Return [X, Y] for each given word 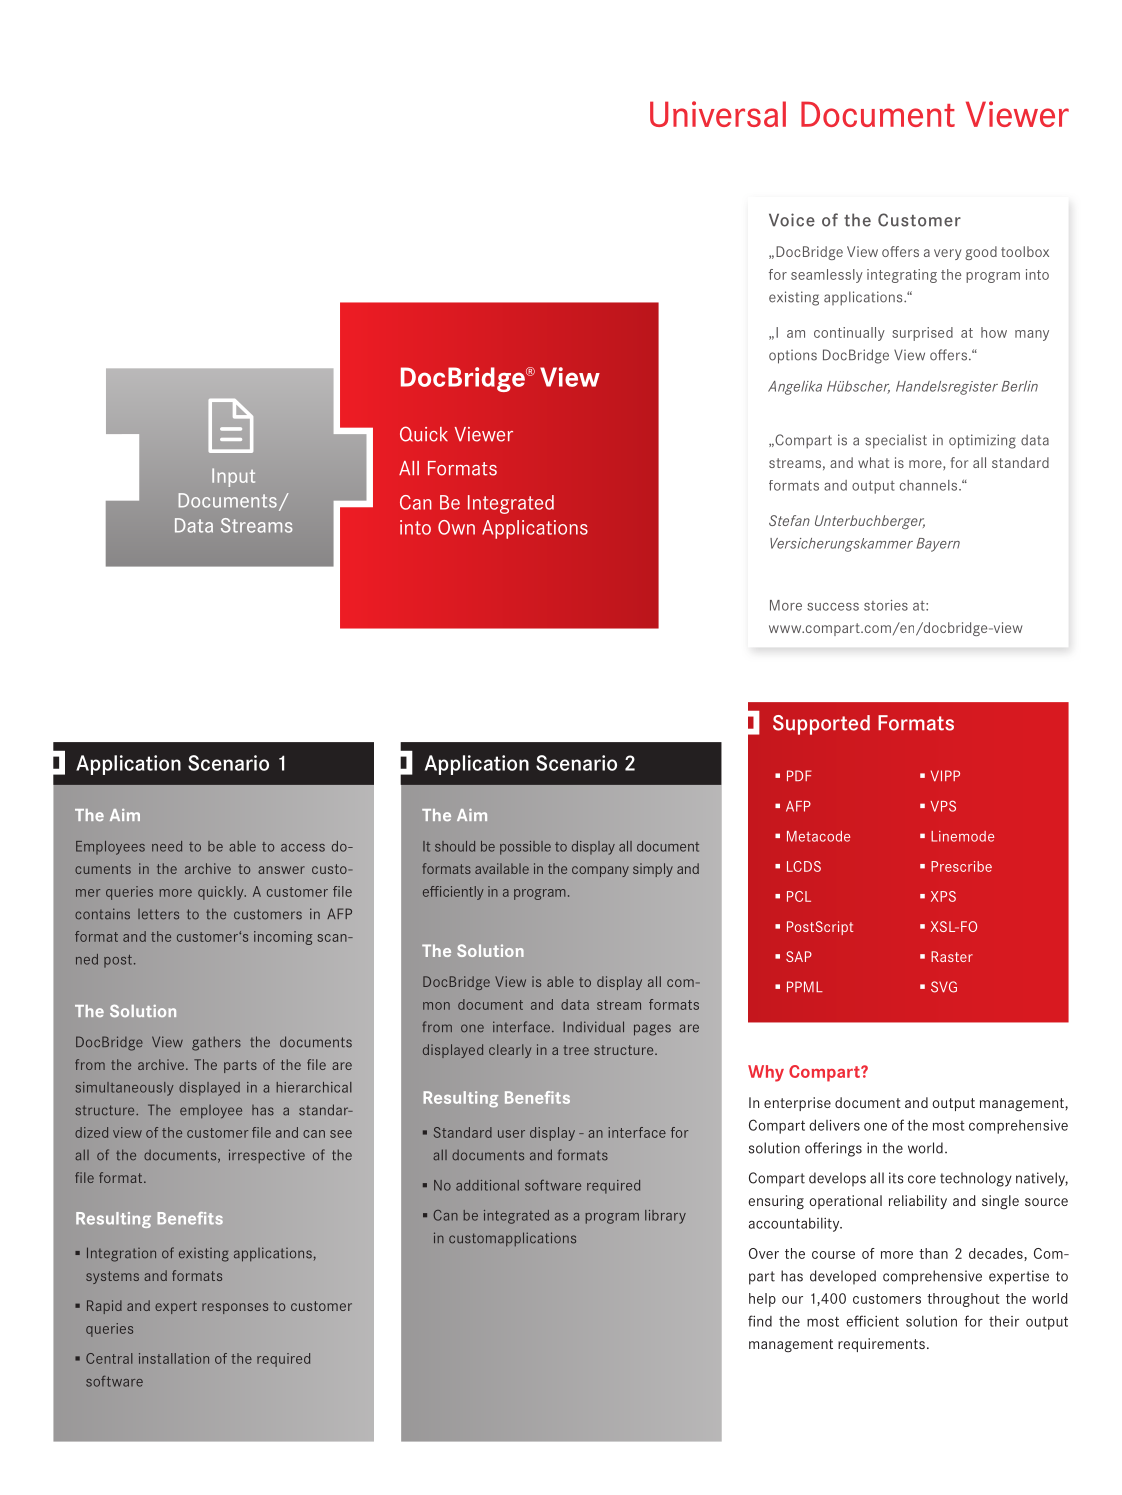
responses [235, 1308]
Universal [718, 114]
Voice [792, 220]
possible [525, 848]
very [947, 254]
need [167, 846]
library [665, 1217]
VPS [943, 806]
